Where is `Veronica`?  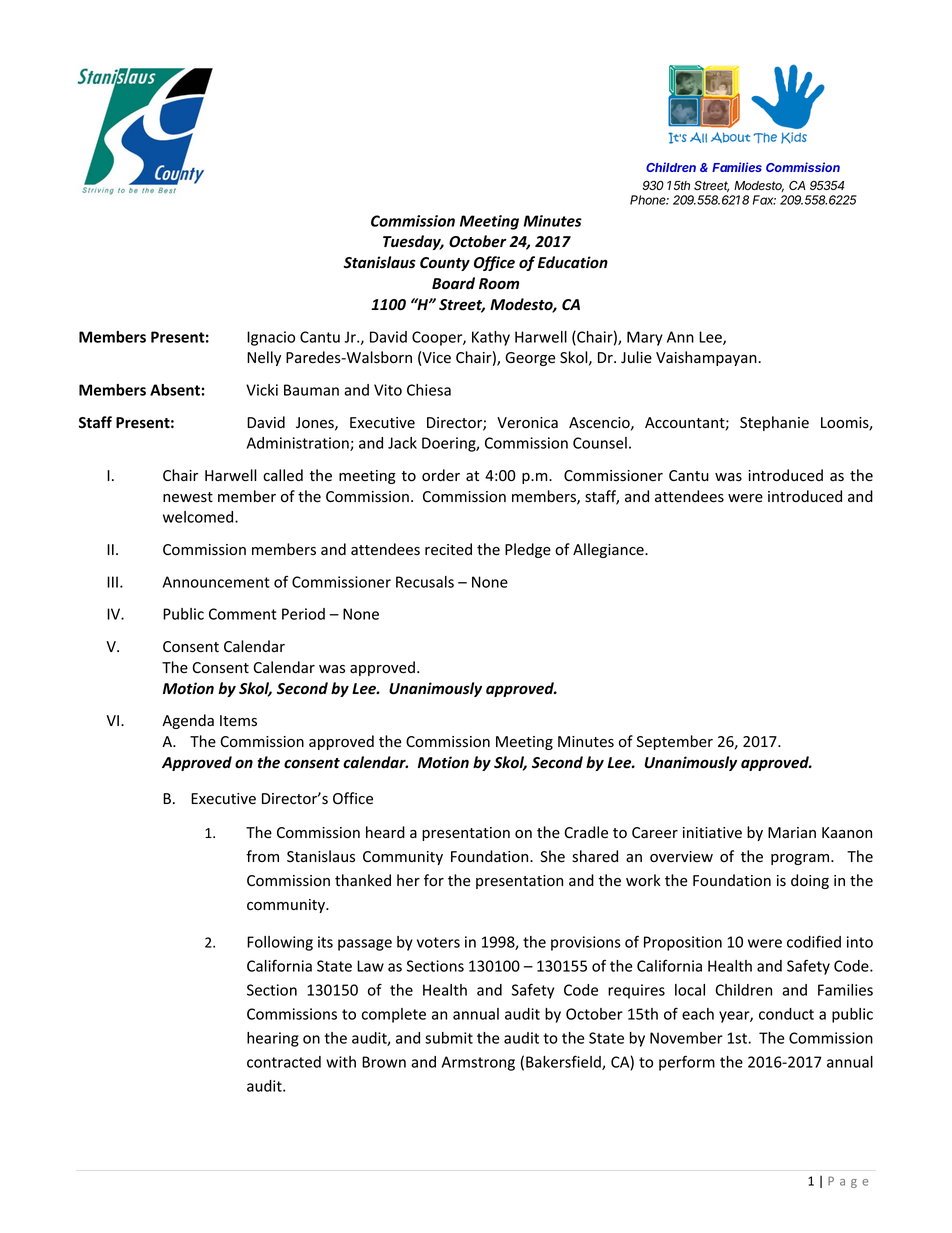
Veronica is located at coordinates (527, 423).
